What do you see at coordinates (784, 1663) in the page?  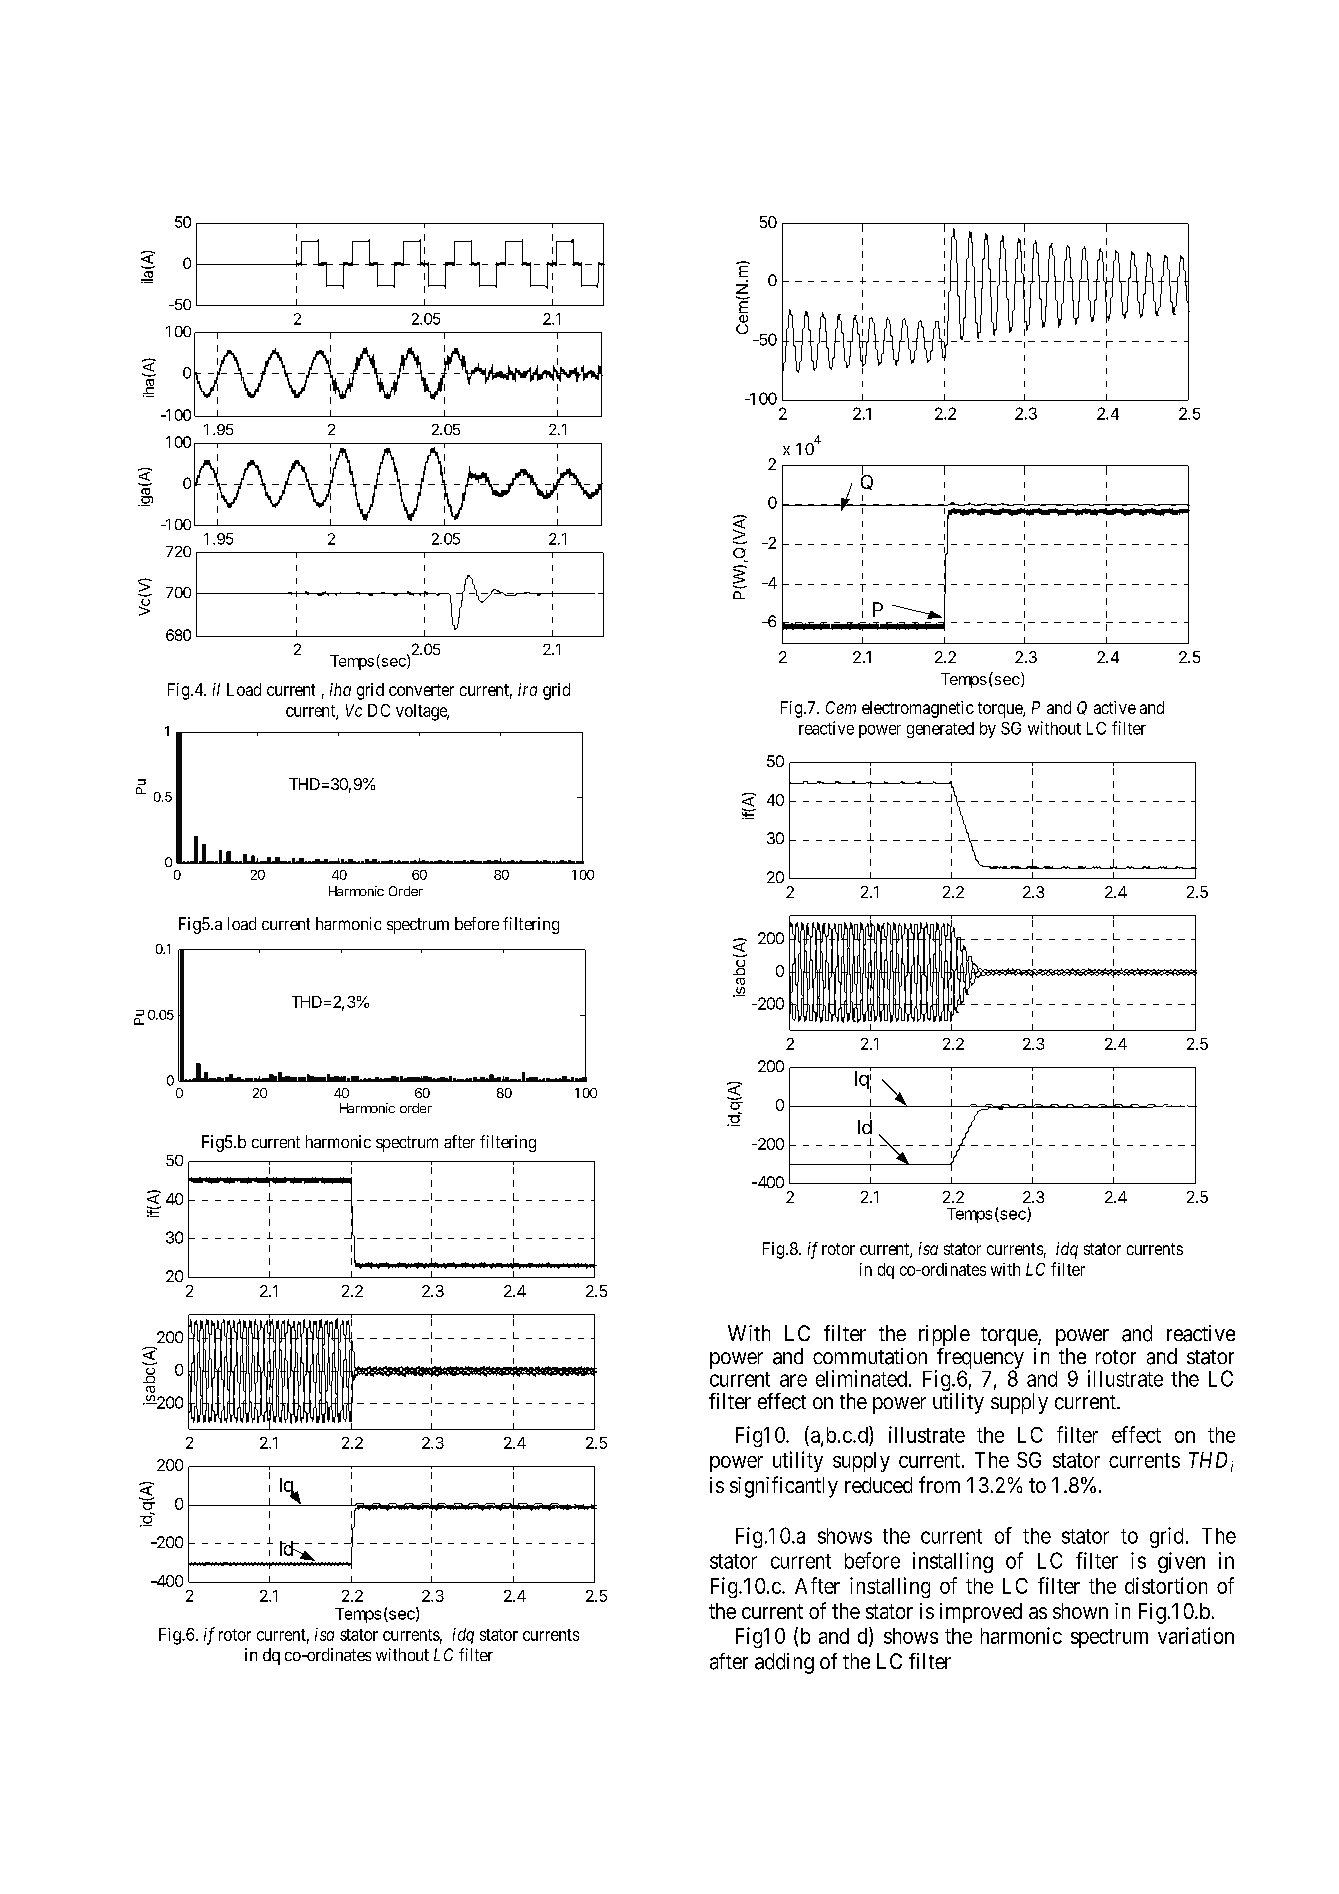 I see `adding` at bounding box center [784, 1663].
